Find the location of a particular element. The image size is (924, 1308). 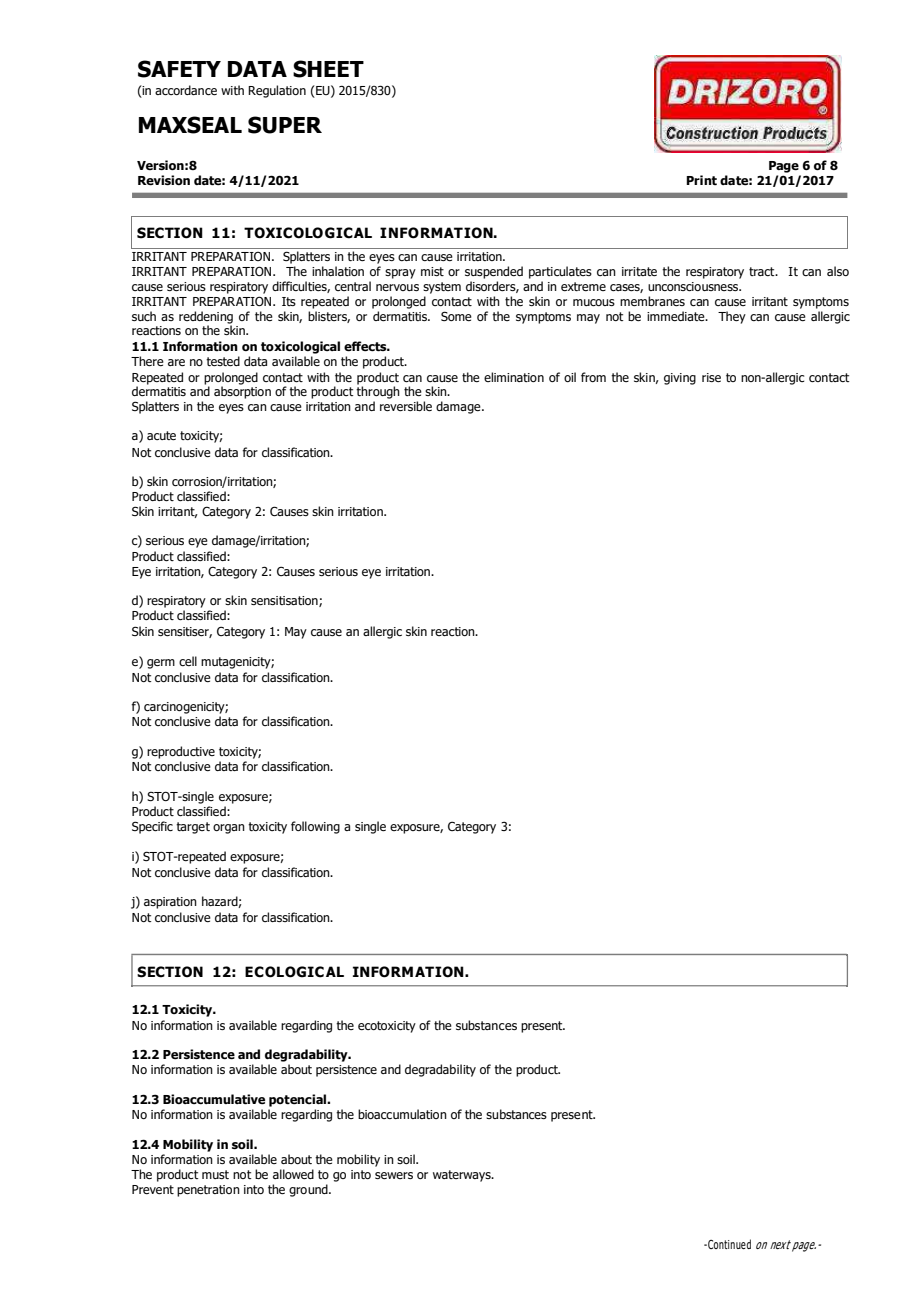

rise is located at coordinates (711, 377).
